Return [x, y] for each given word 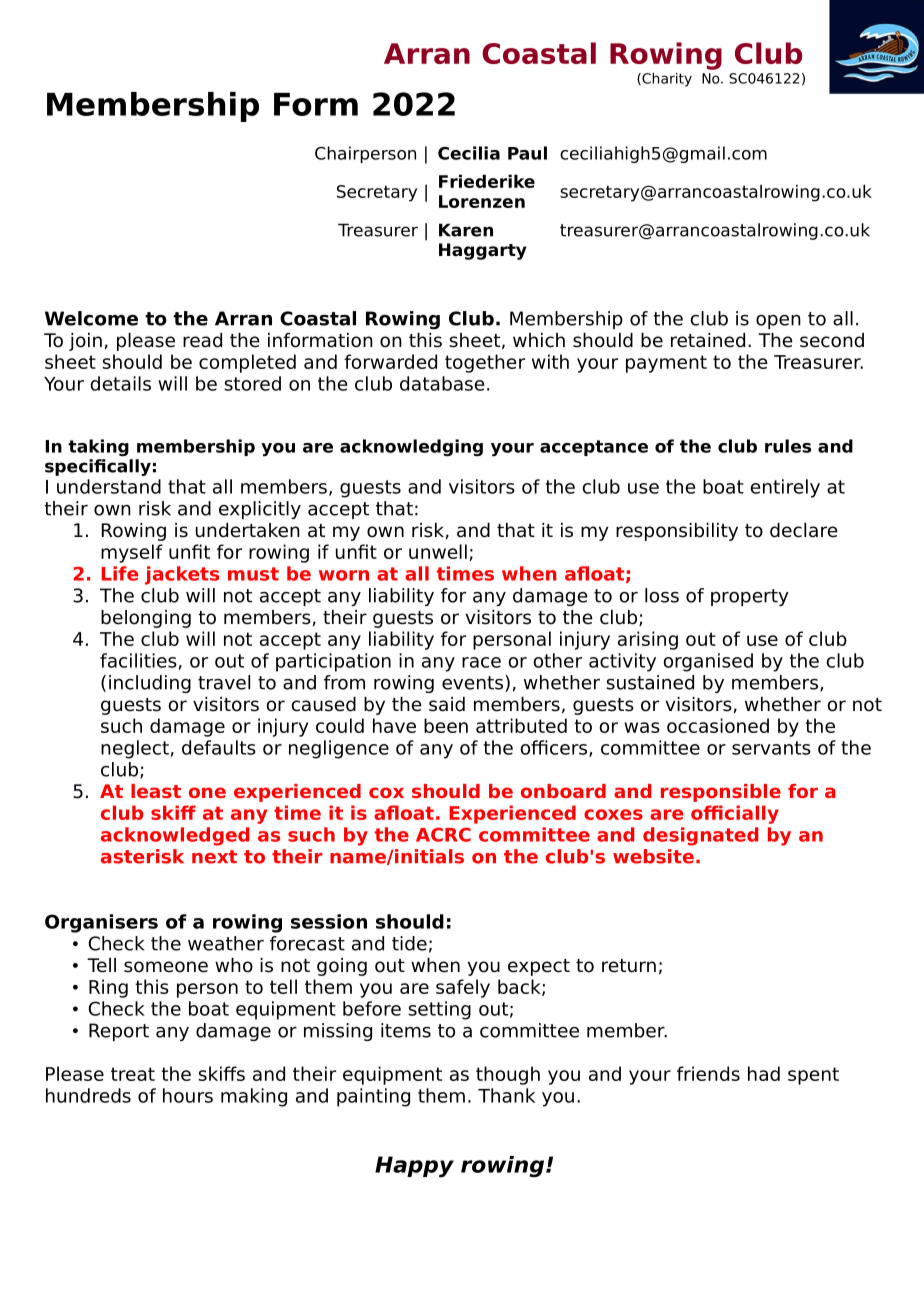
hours [188, 1095]
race [481, 662]
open [778, 322]
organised [708, 662]
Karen [466, 230]
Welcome [91, 318]
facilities [138, 660]
